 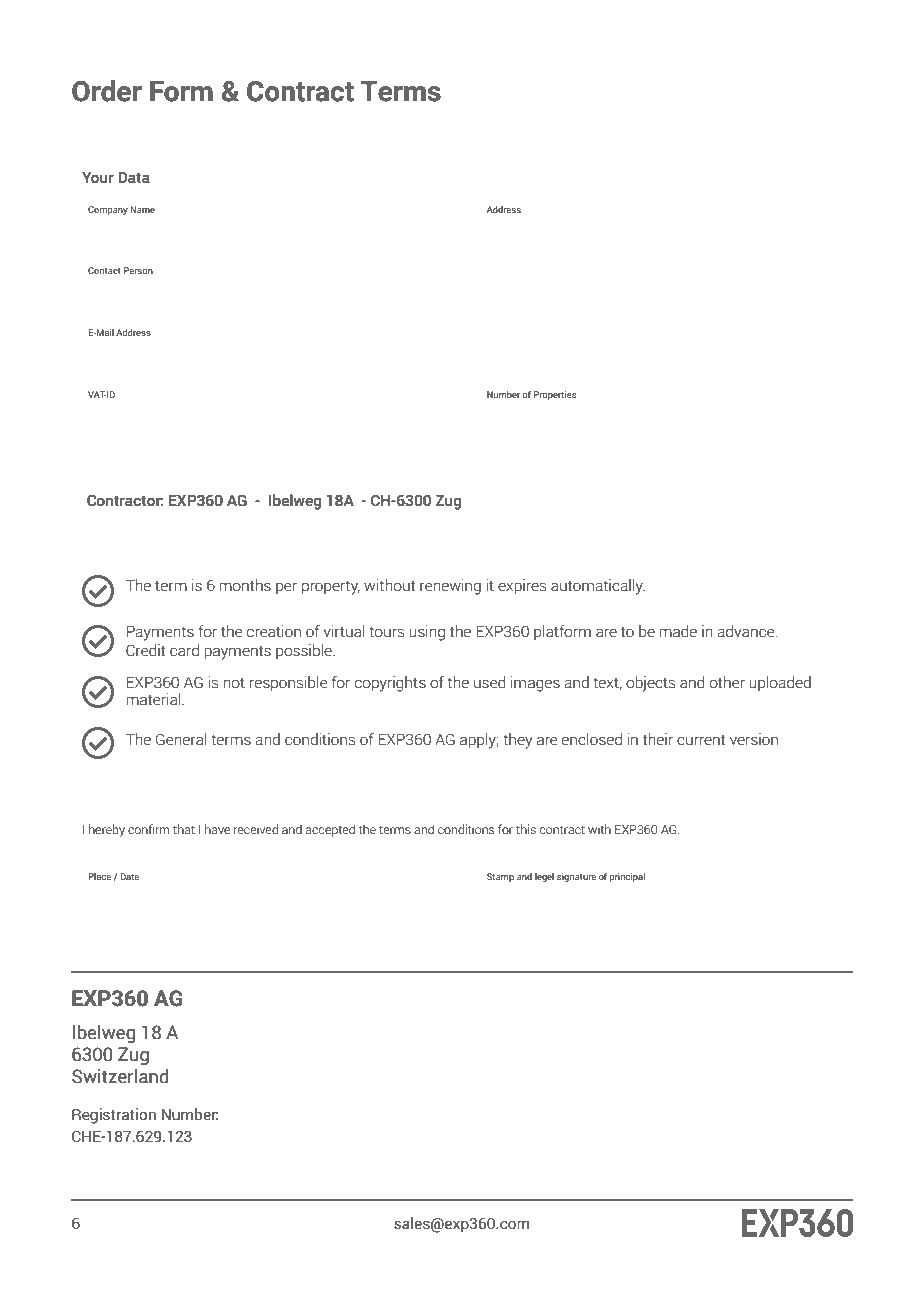 What do you see at coordinates (427, 633) in the screenshot?
I see `using` at bounding box center [427, 633].
